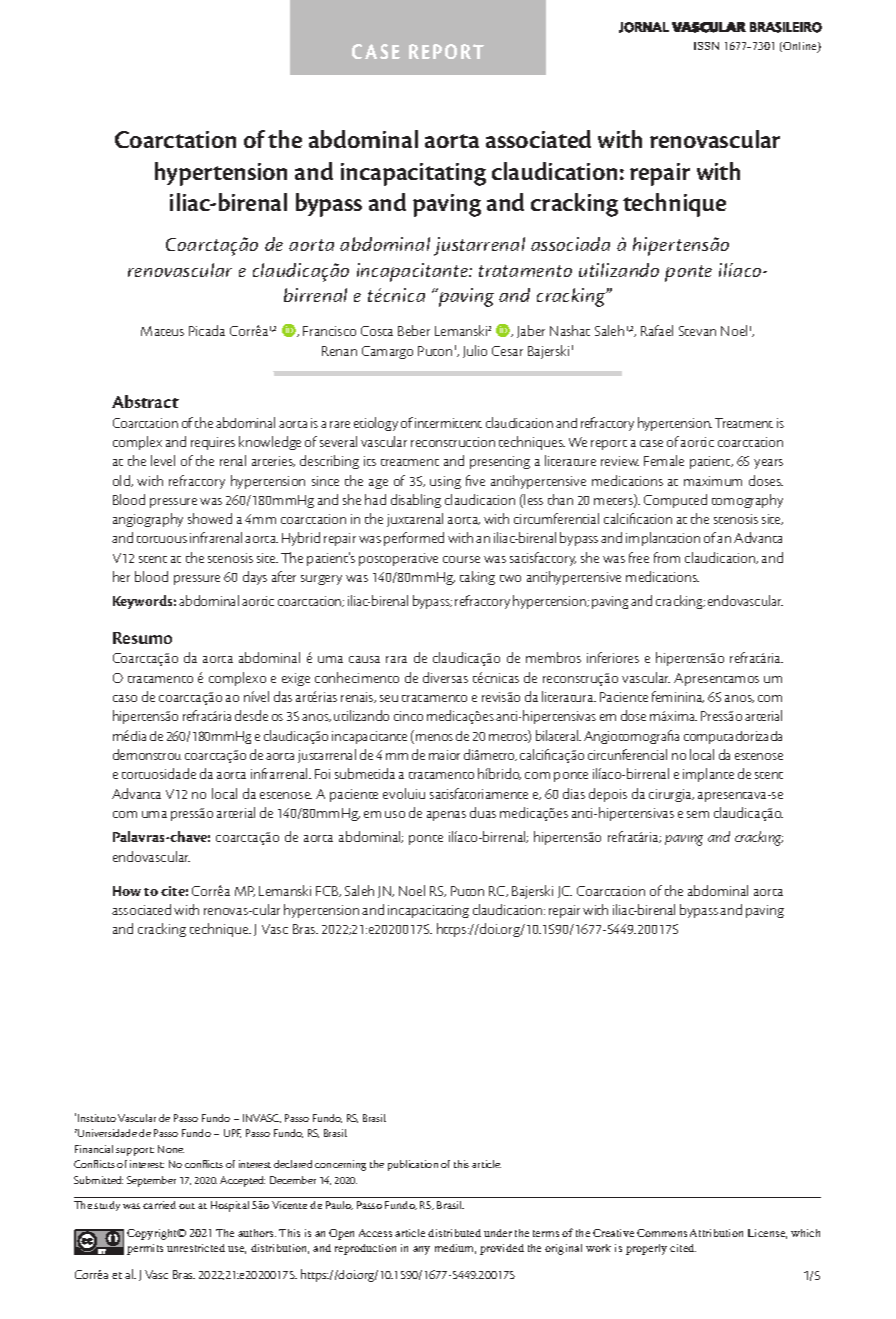 Image resolution: width=896 pixels, height=1319 pixels. Describe the element at coordinates (716, 1233) in the screenshot. I see `Attribution` at that location.
